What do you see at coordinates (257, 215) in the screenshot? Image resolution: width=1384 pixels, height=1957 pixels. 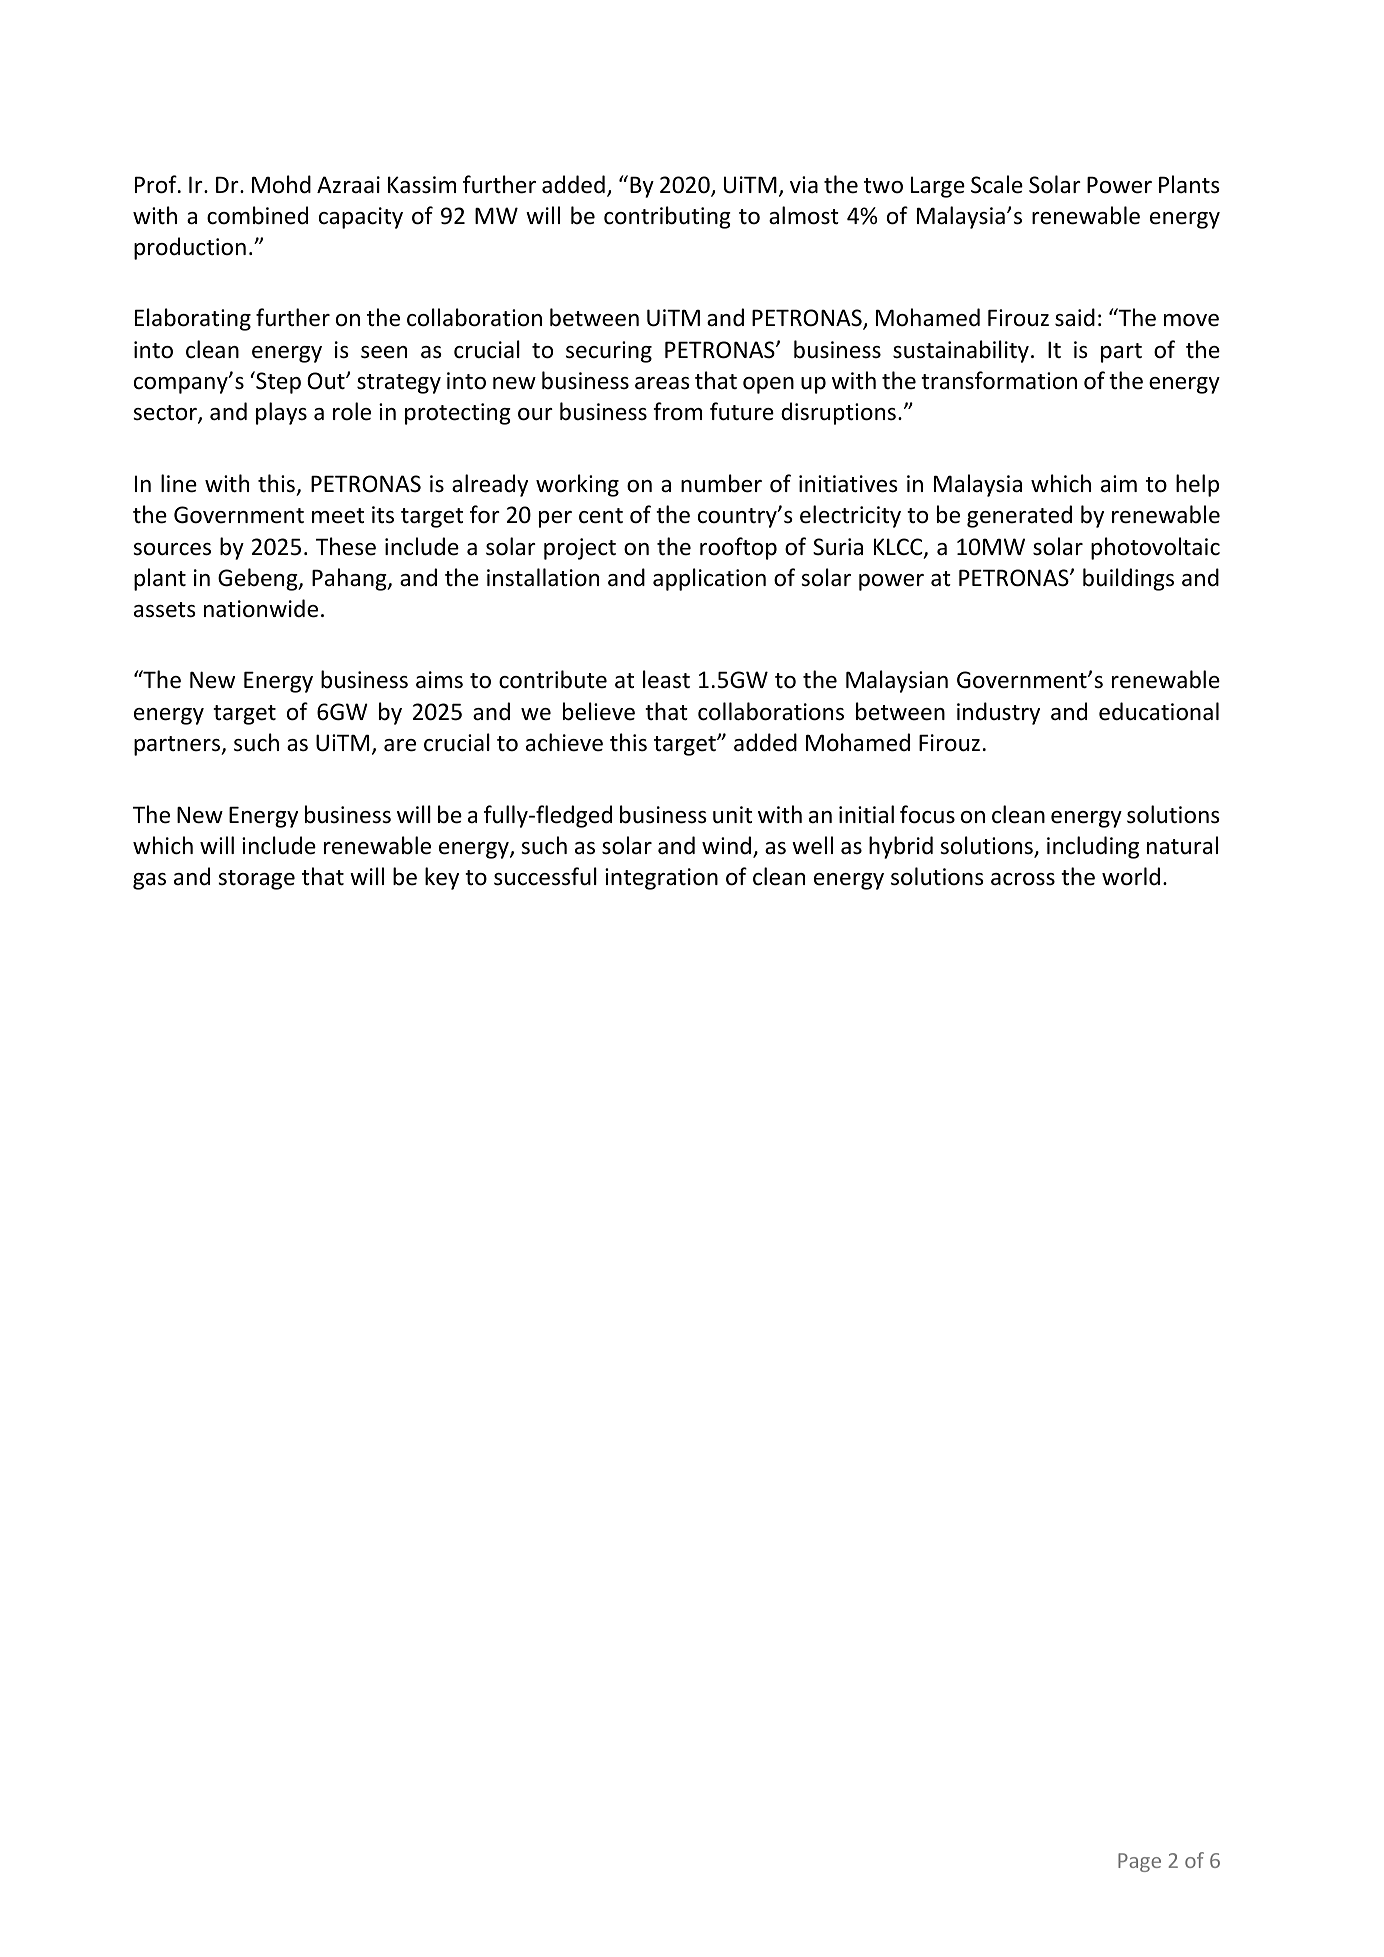 I see `combined` at bounding box center [257, 215].
